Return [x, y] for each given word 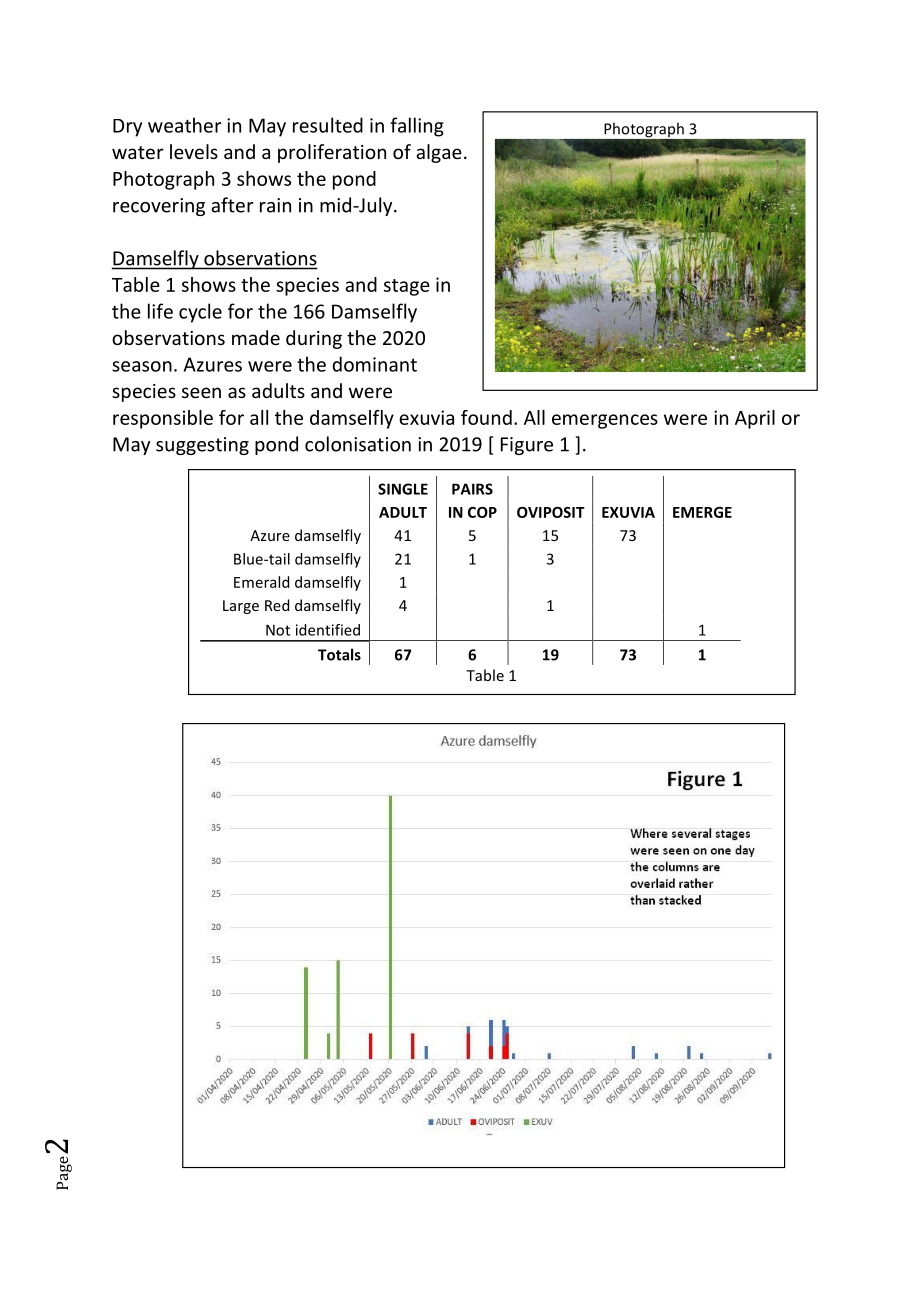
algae [439, 153]
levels [194, 151]
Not [278, 630]
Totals [339, 654]
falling [417, 127]
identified [328, 630]
